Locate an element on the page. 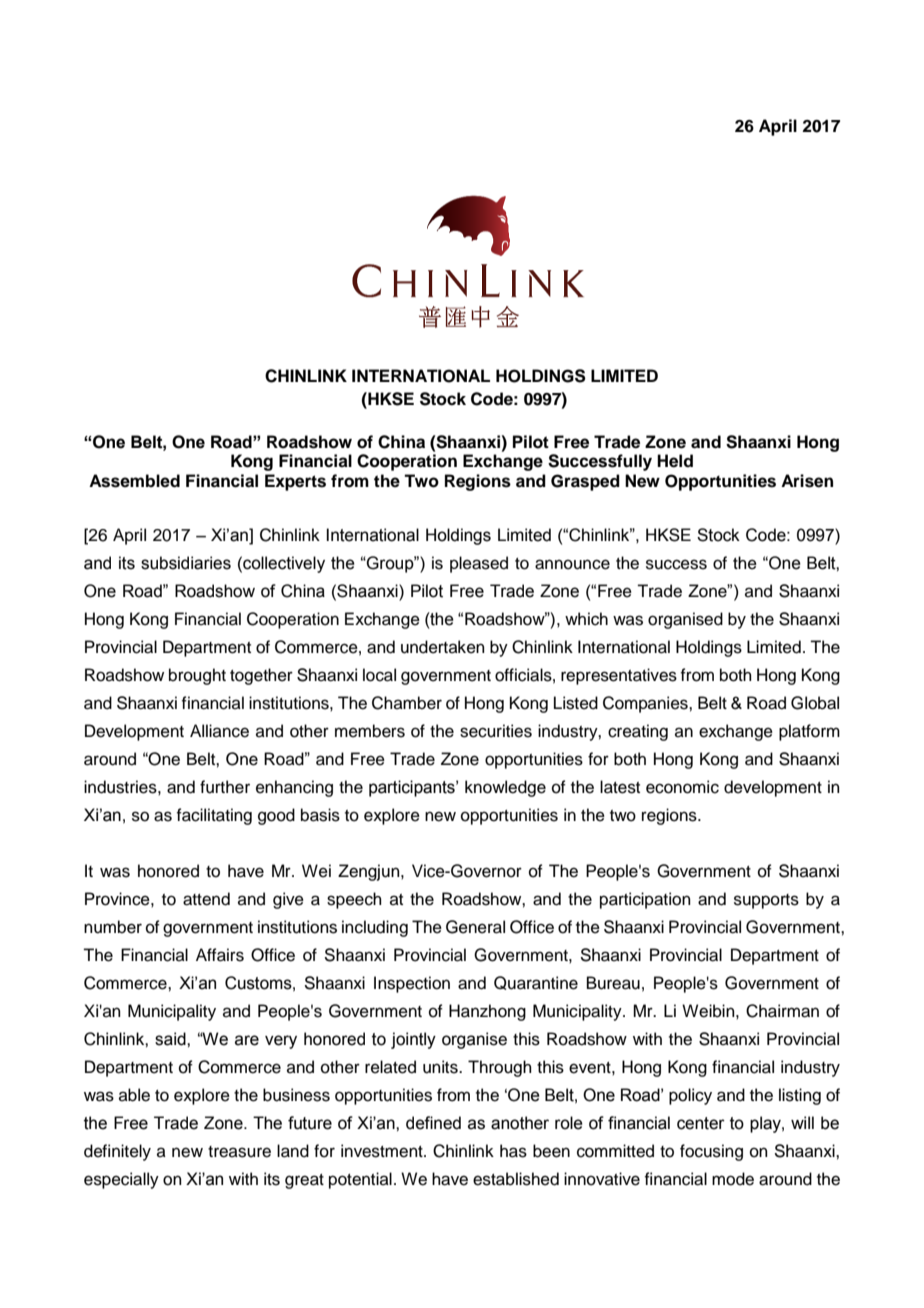  treasure is located at coordinates (239, 1152).
